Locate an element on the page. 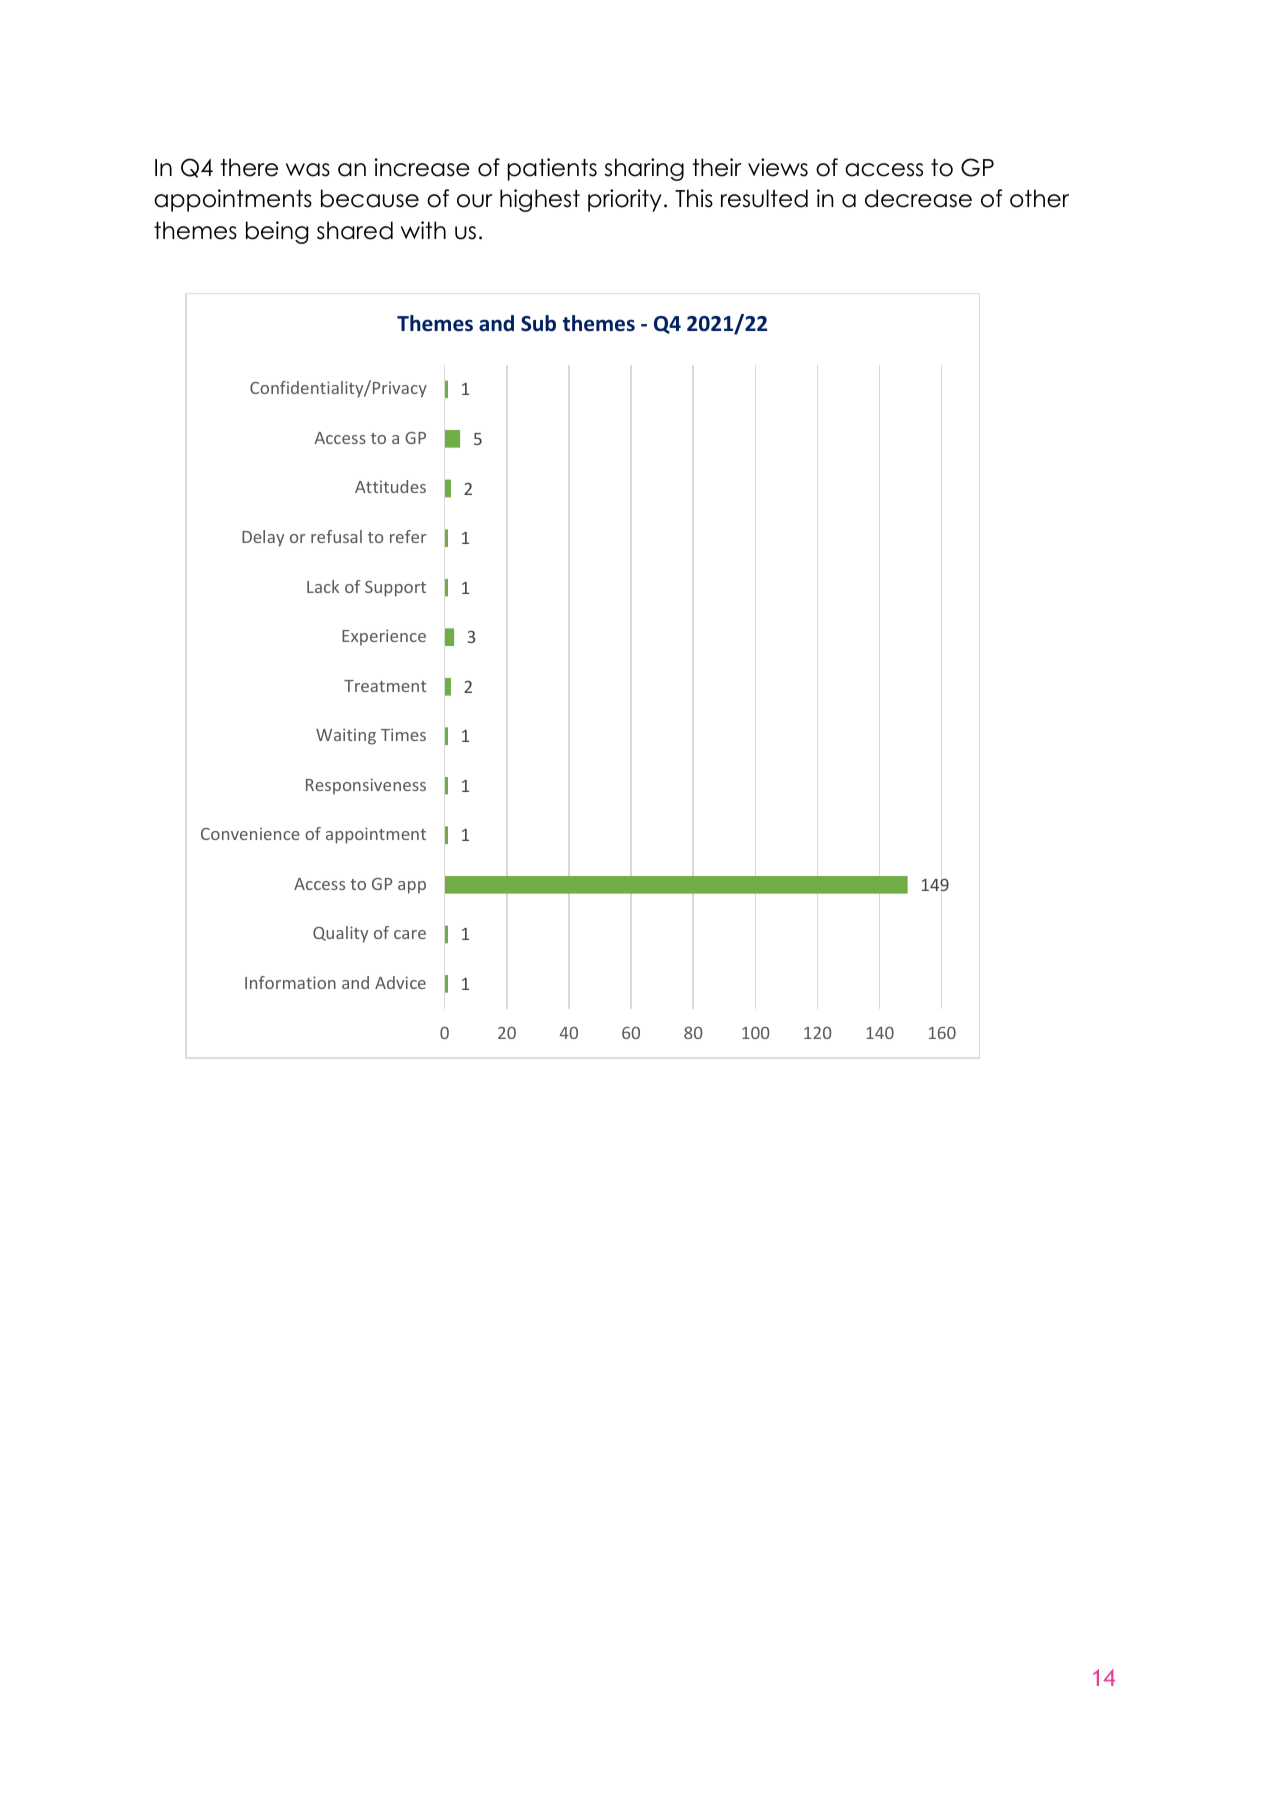 Image resolution: width=1269 pixels, height=1794 pixels. Support is located at coordinates (395, 589).
